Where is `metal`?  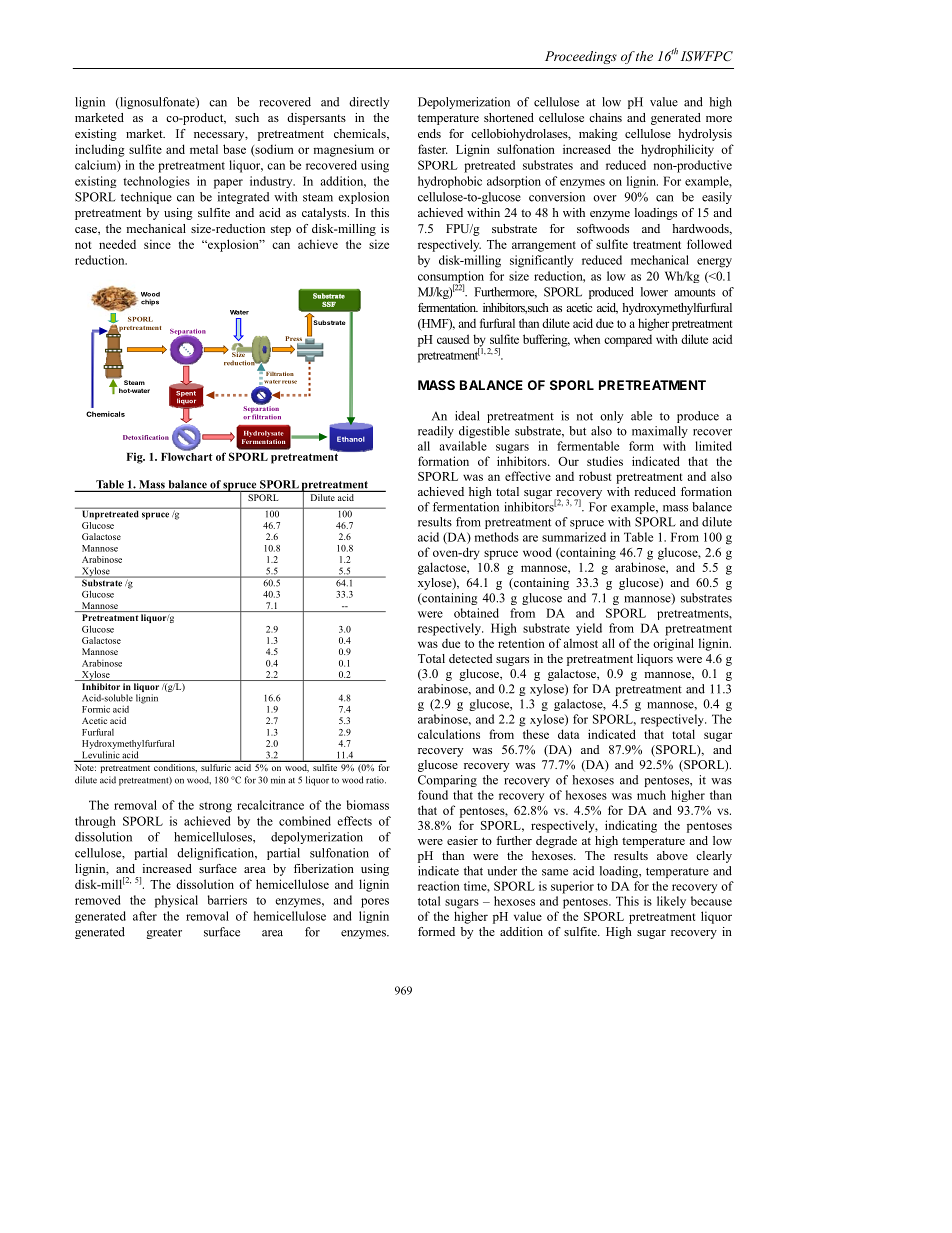 metal is located at coordinates (204, 149).
